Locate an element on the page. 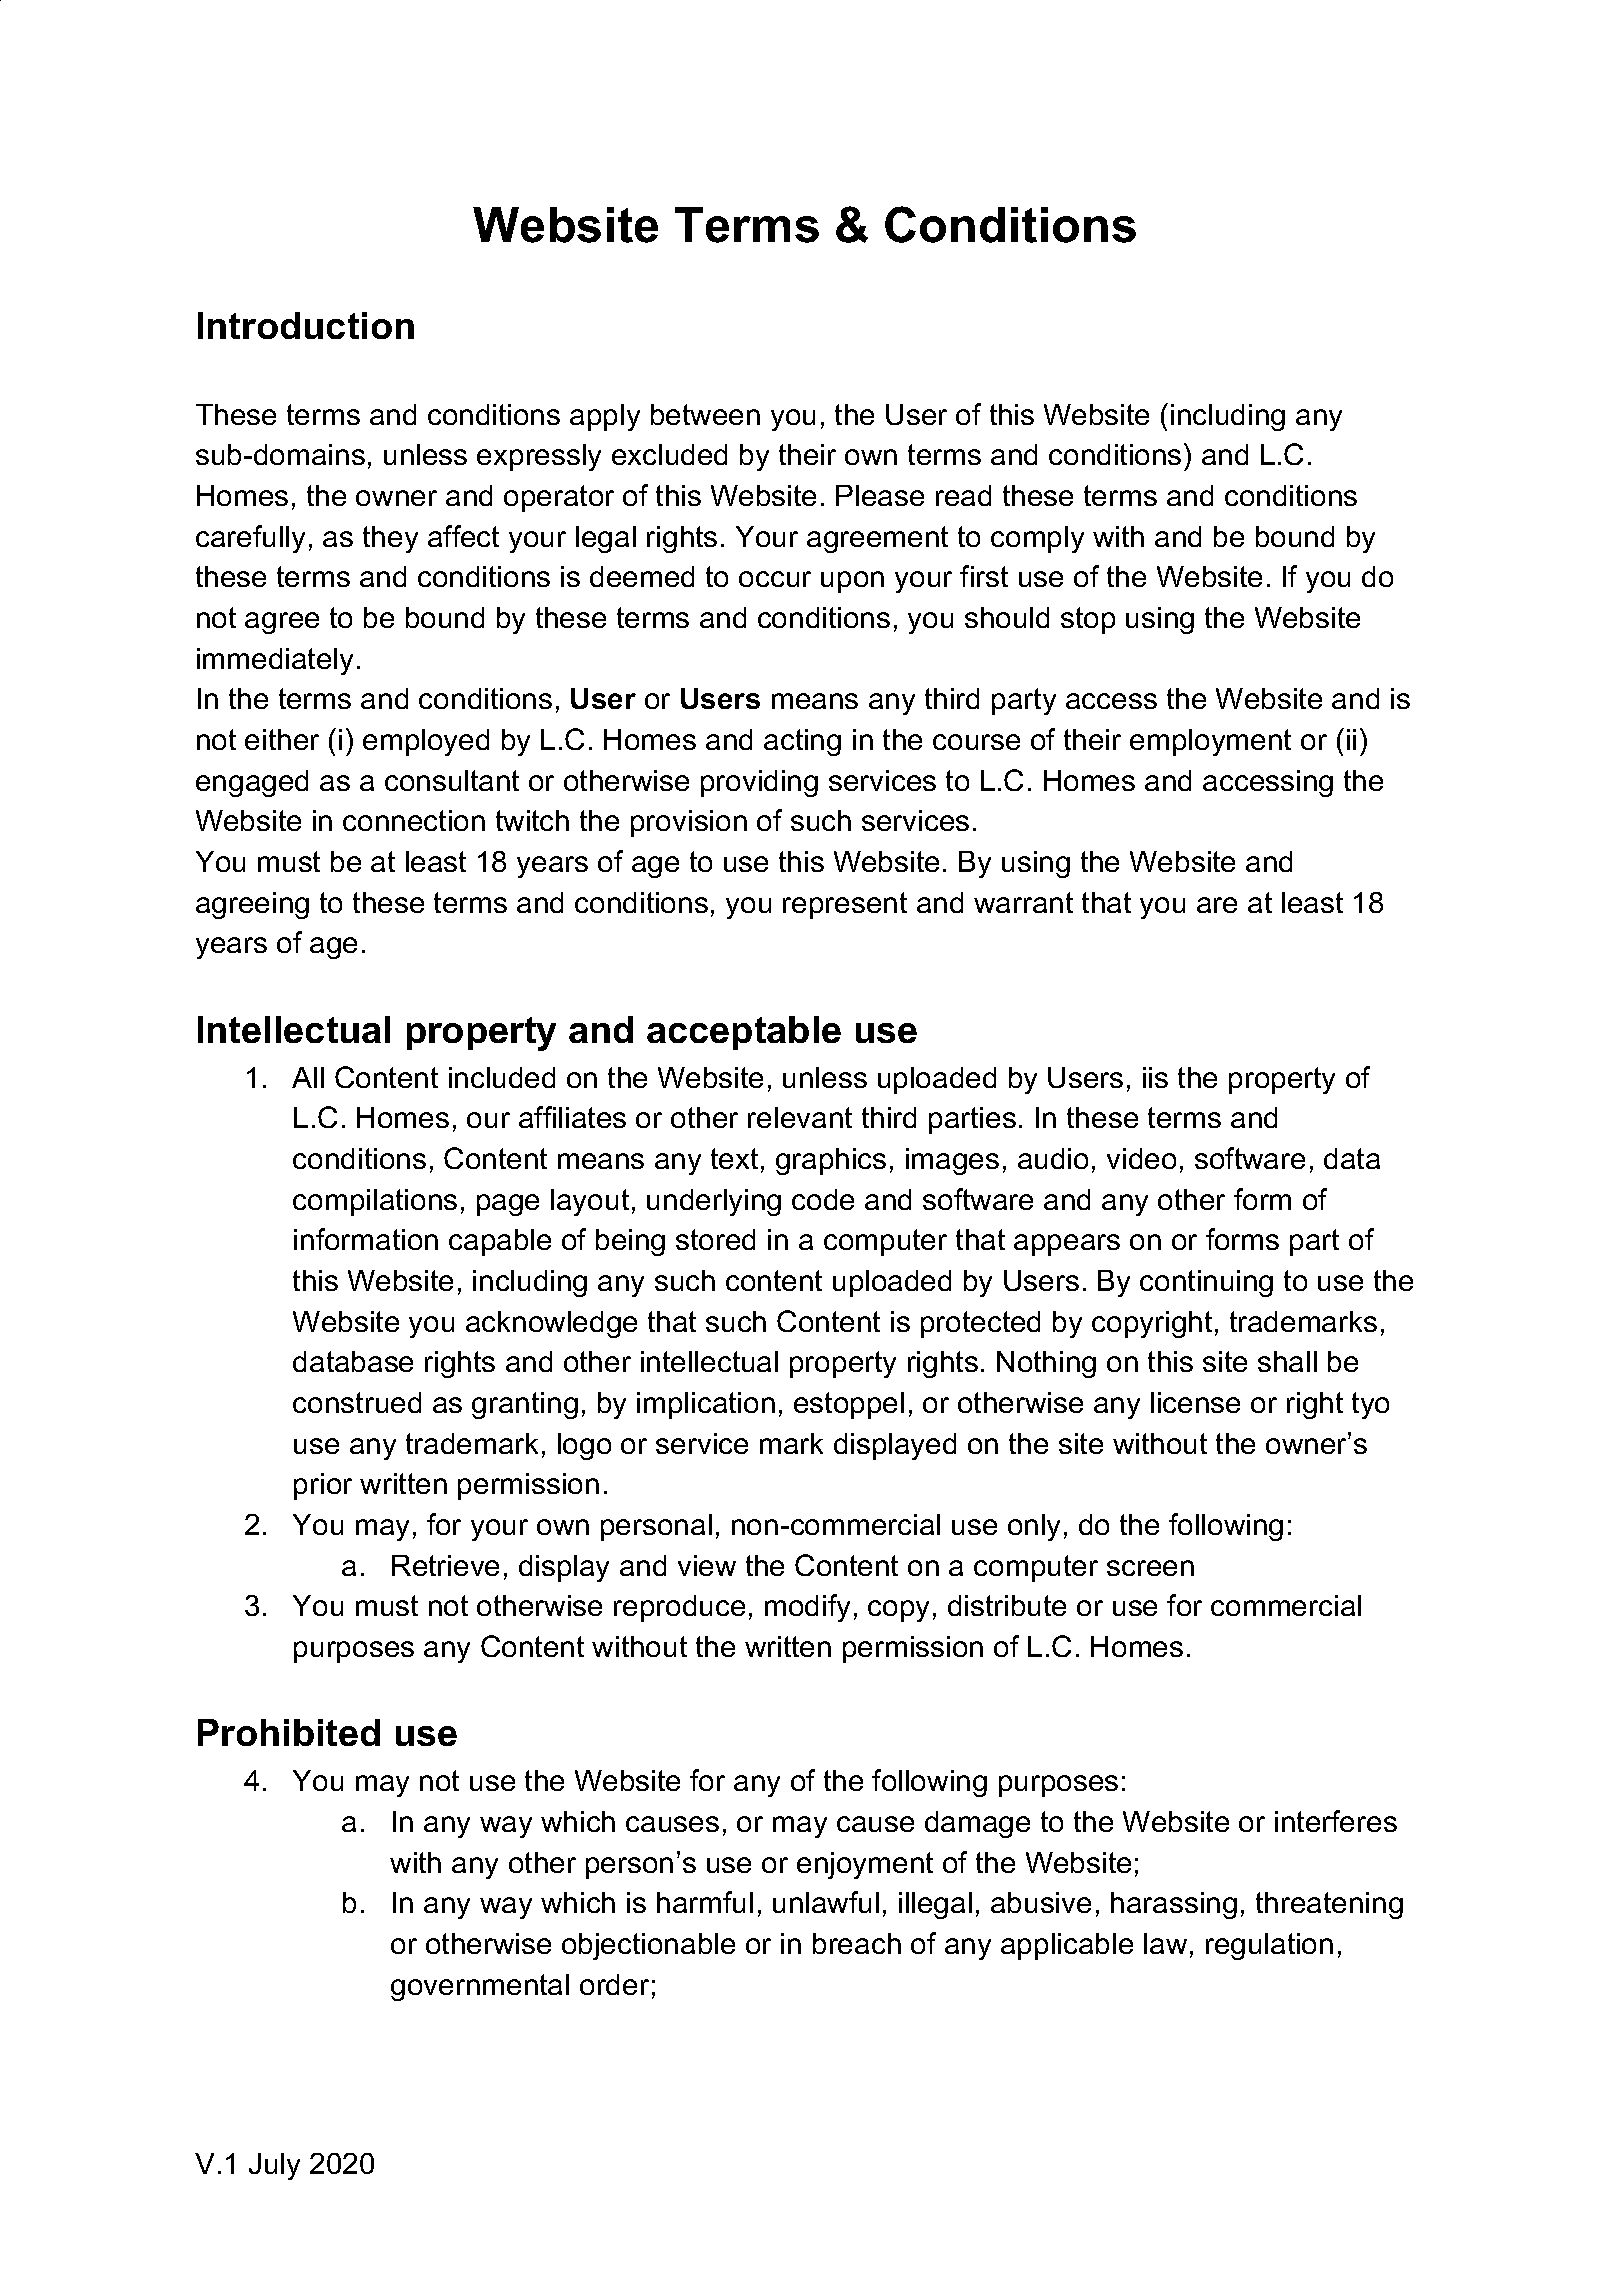 This image has height=2284, width=1615. comply is located at coordinates (1037, 539).
